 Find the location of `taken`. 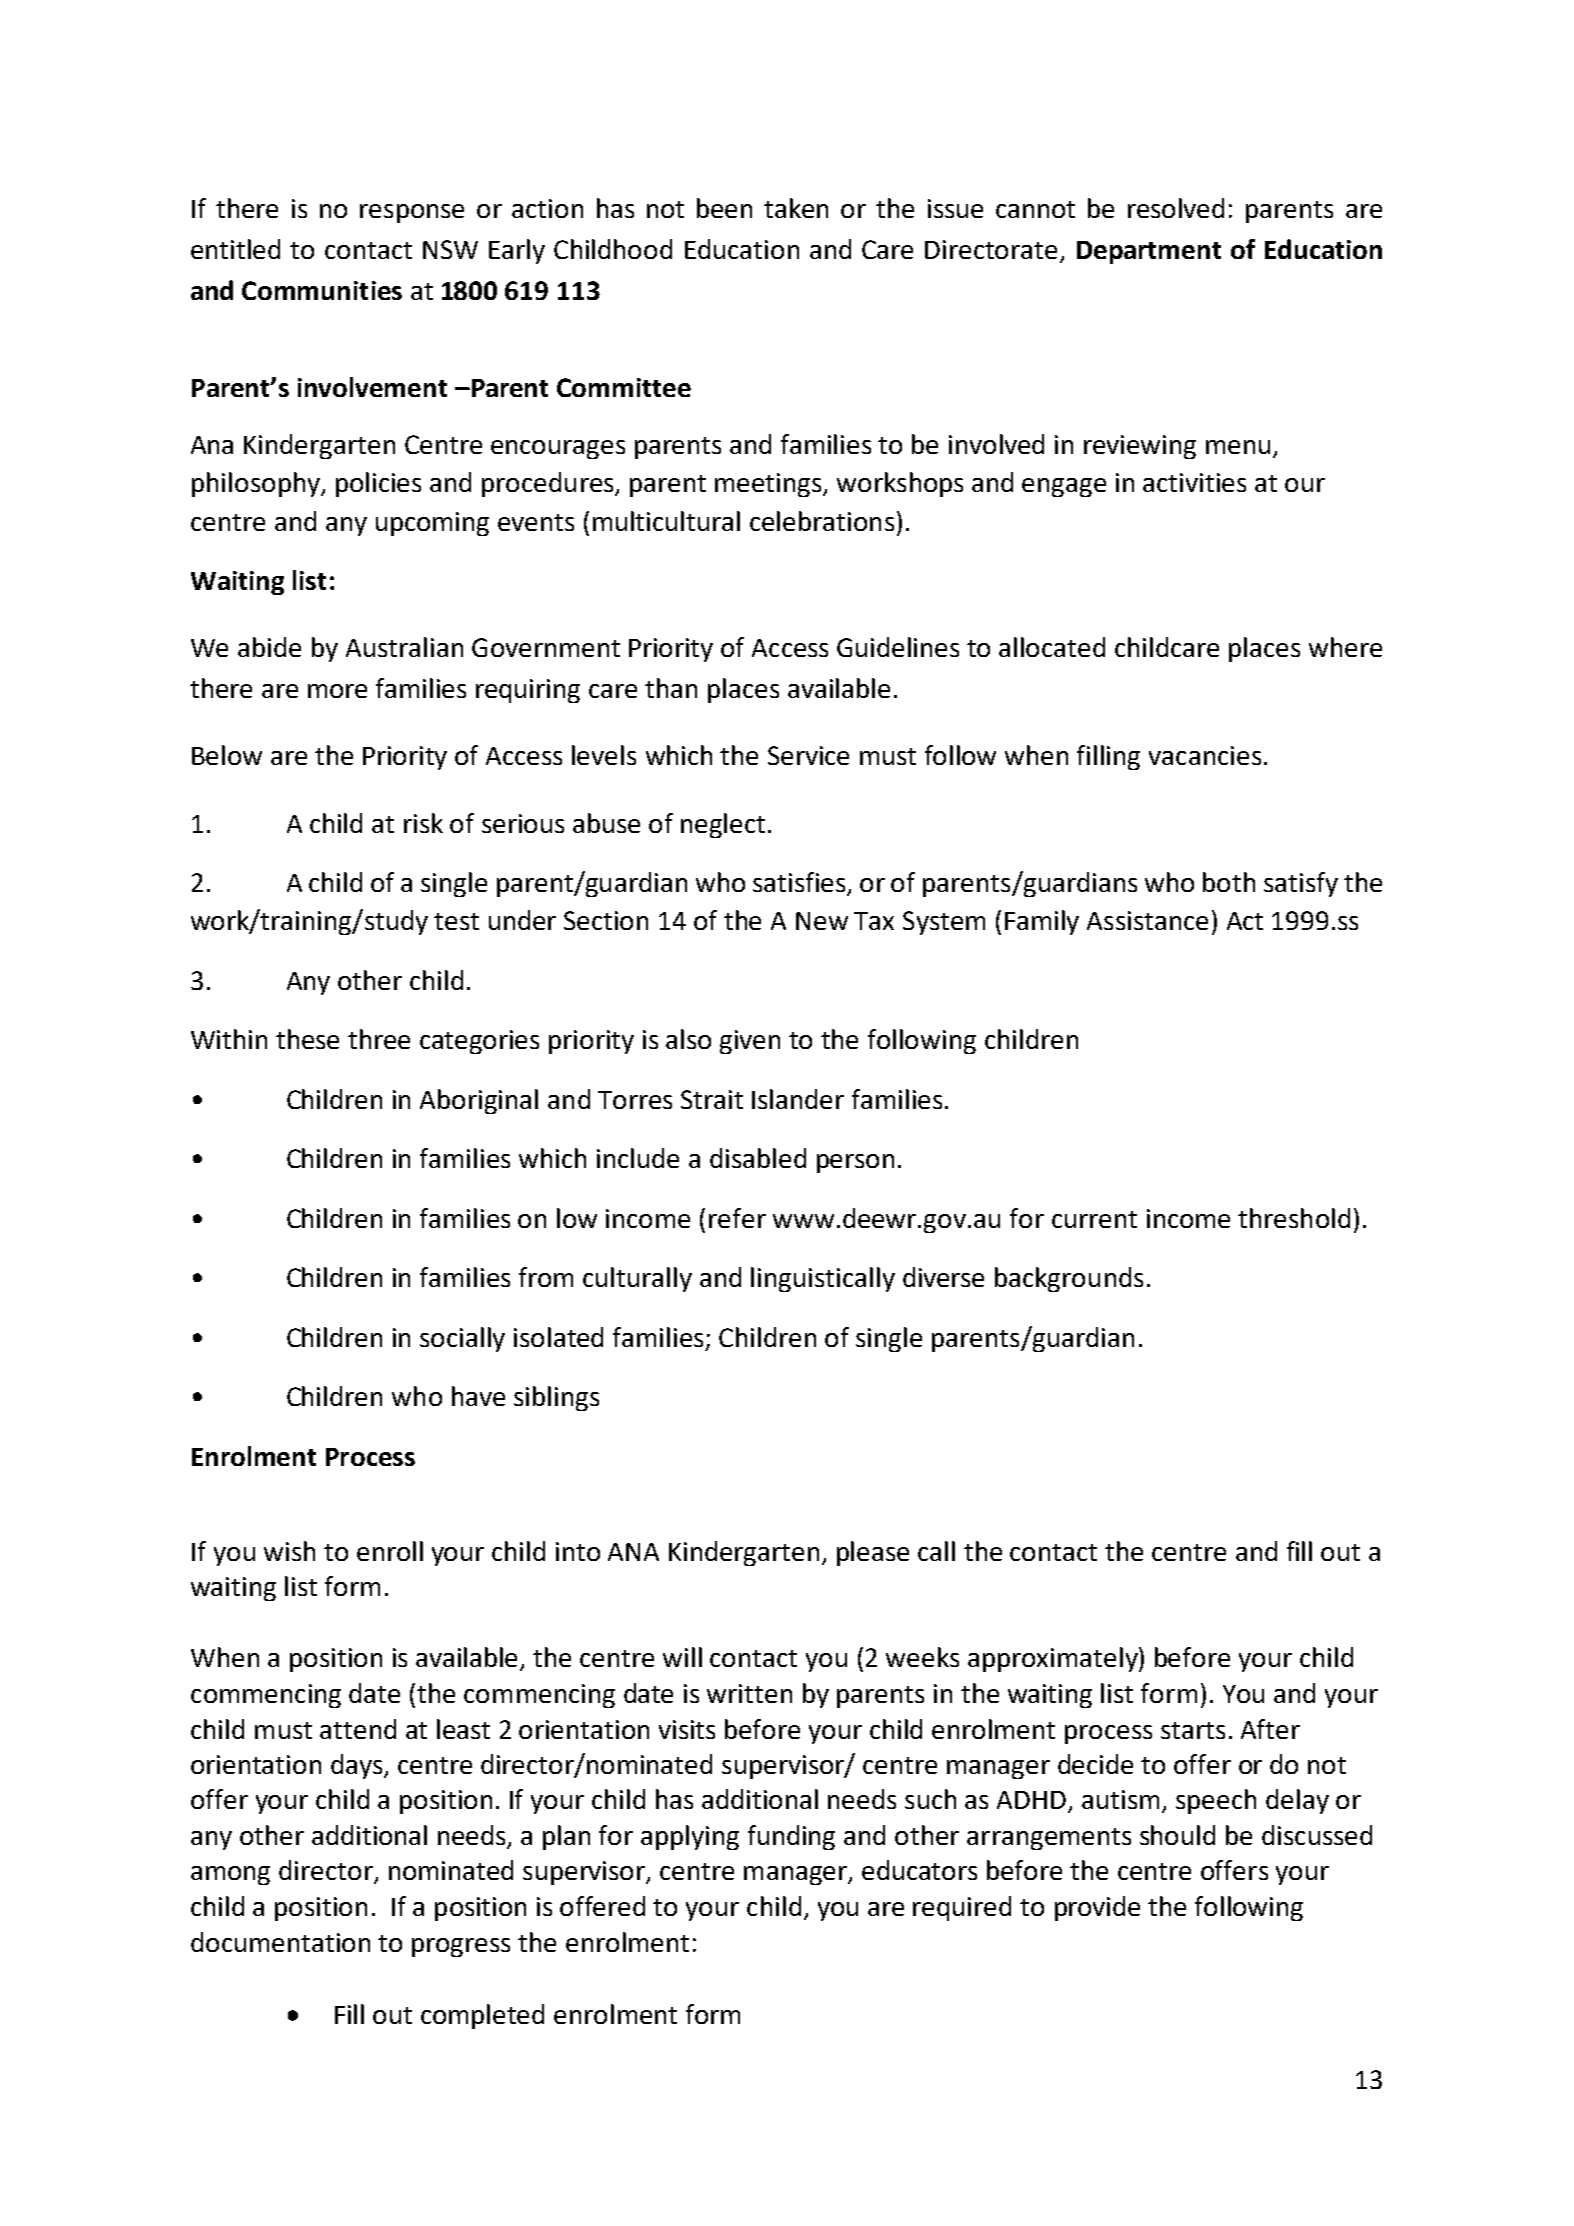

taken is located at coordinates (796, 208).
